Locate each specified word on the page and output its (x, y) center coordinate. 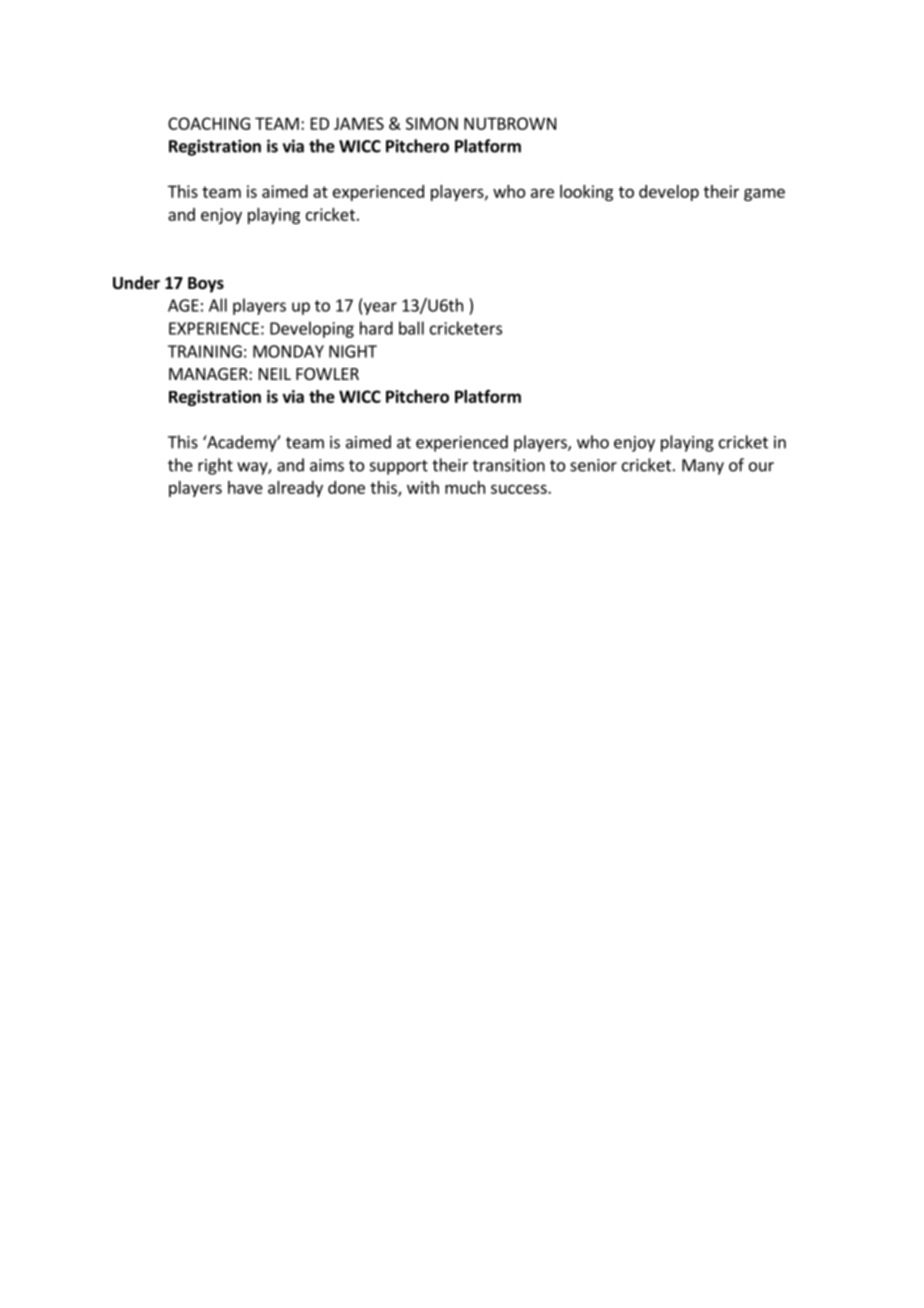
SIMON (432, 123)
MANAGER (209, 374)
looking (586, 193)
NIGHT (353, 351)
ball (411, 328)
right (215, 466)
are (542, 193)
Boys (206, 285)
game (764, 194)
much (465, 487)
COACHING (209, 123)
